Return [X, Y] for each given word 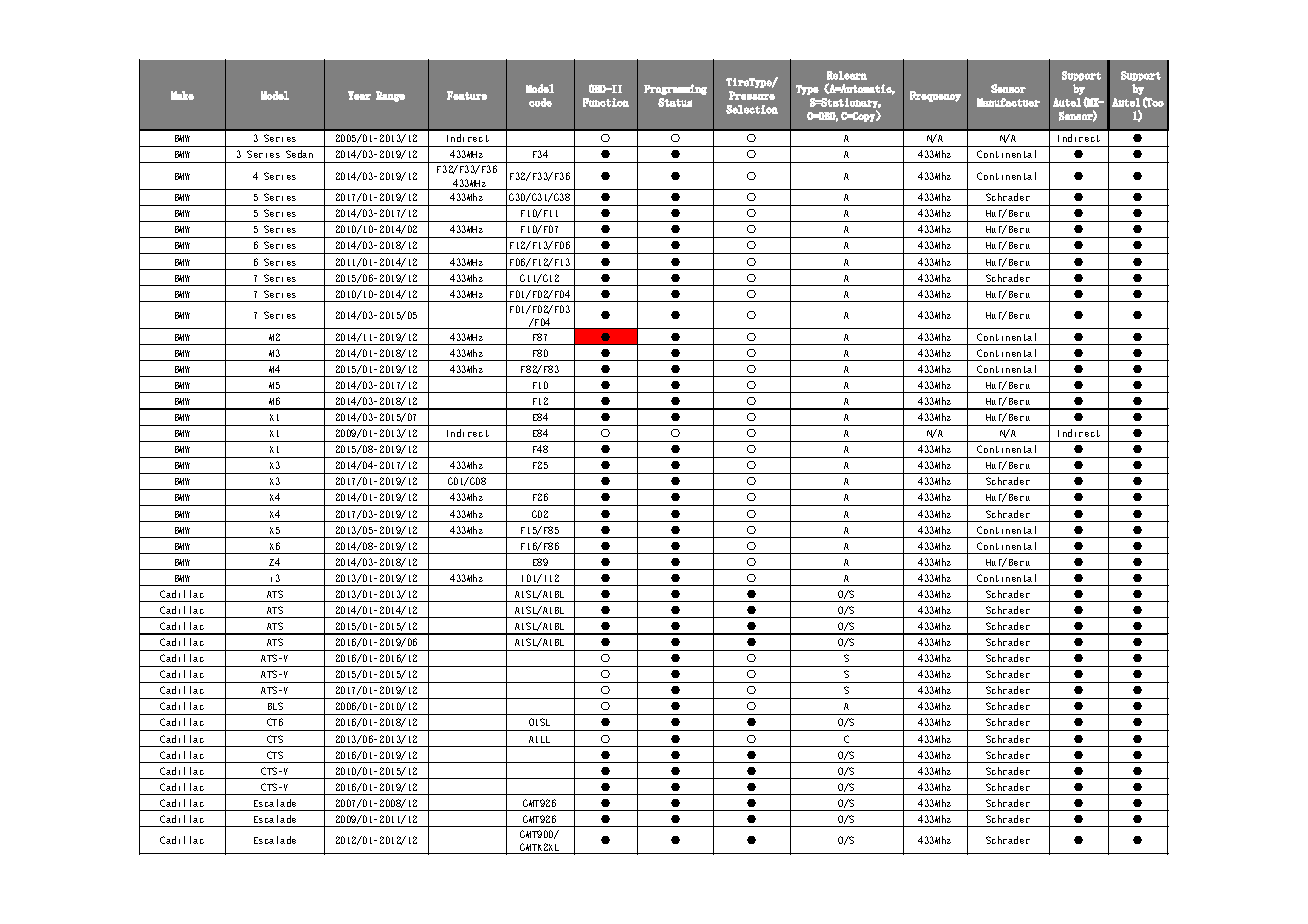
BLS [275, 706]
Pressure [752, 95]
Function [606, 102]
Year [359, 95]
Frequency [935, 96]
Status [675, 102]
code [540, 102]
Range [390, 96]
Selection [752, 109]
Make [182, 95]
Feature [467, 95]
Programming [675, 89]
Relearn [847, 75]
